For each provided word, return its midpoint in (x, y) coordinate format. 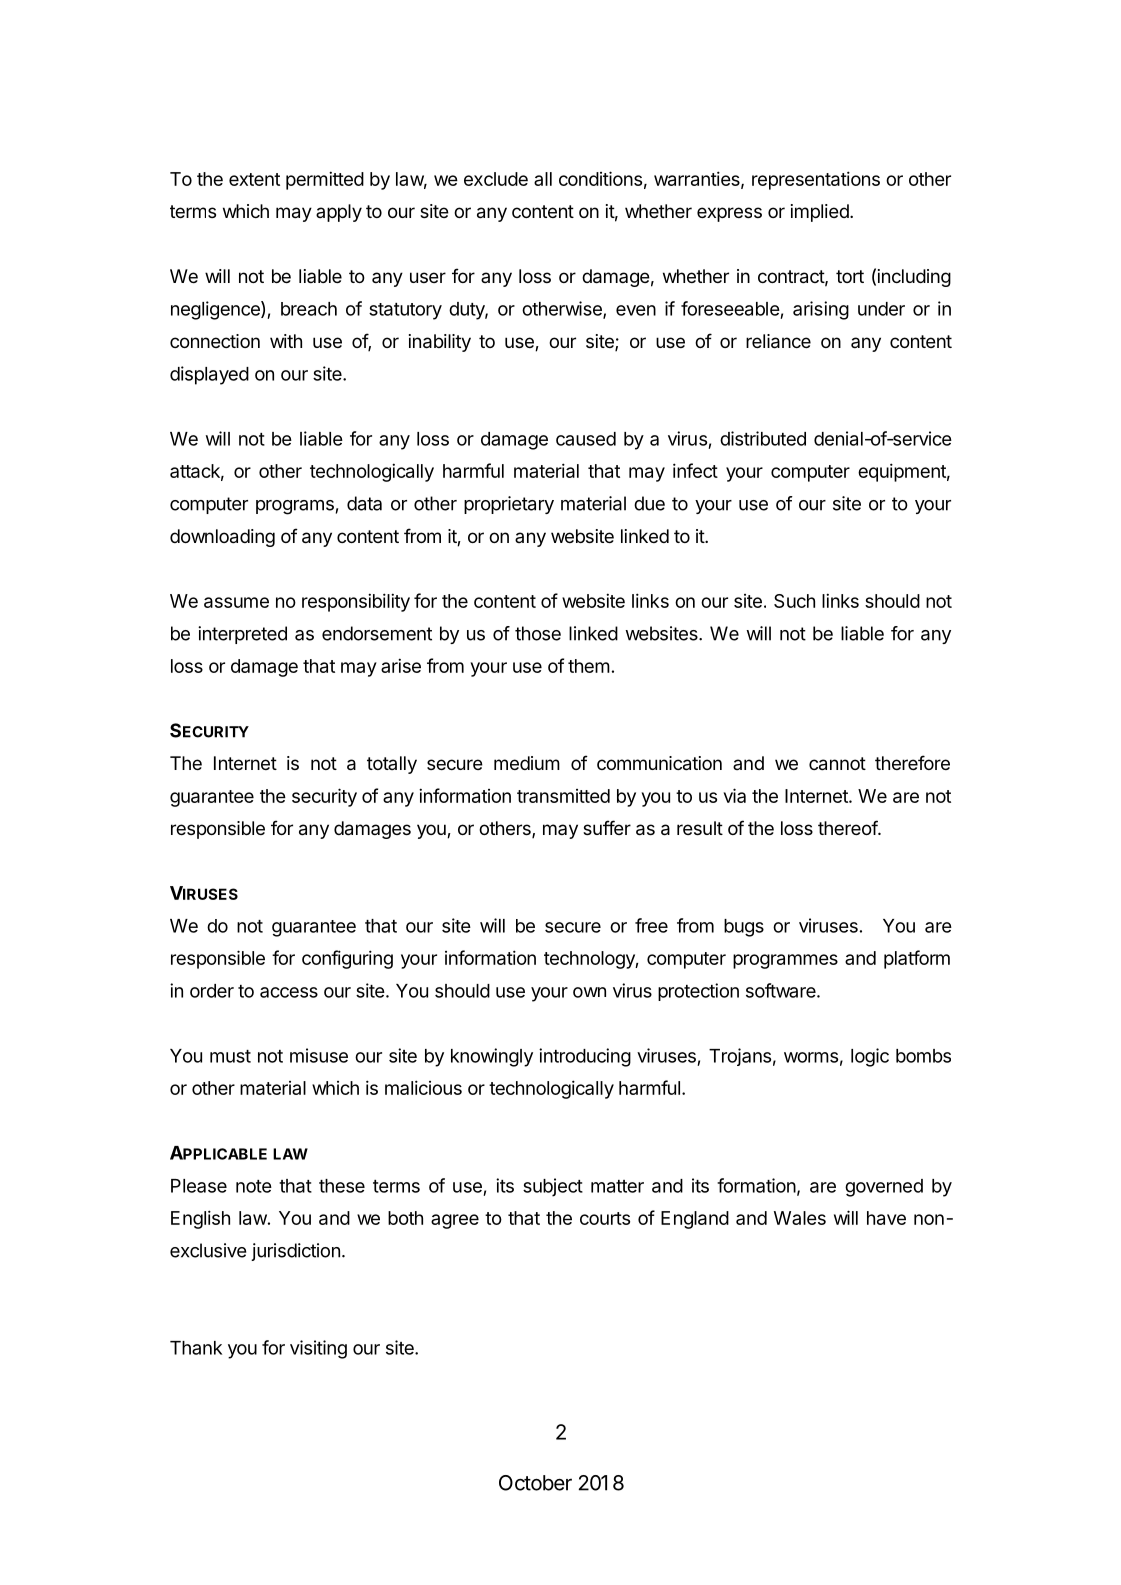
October (535, 1483)
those (538, 633)
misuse (319, 1055)
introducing (585, 1057)
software (782, 990)
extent (254, 179)
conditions (600, 178)
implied (821, 213)
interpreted (242, 635)
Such (794, 601)
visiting (318, 1349)
